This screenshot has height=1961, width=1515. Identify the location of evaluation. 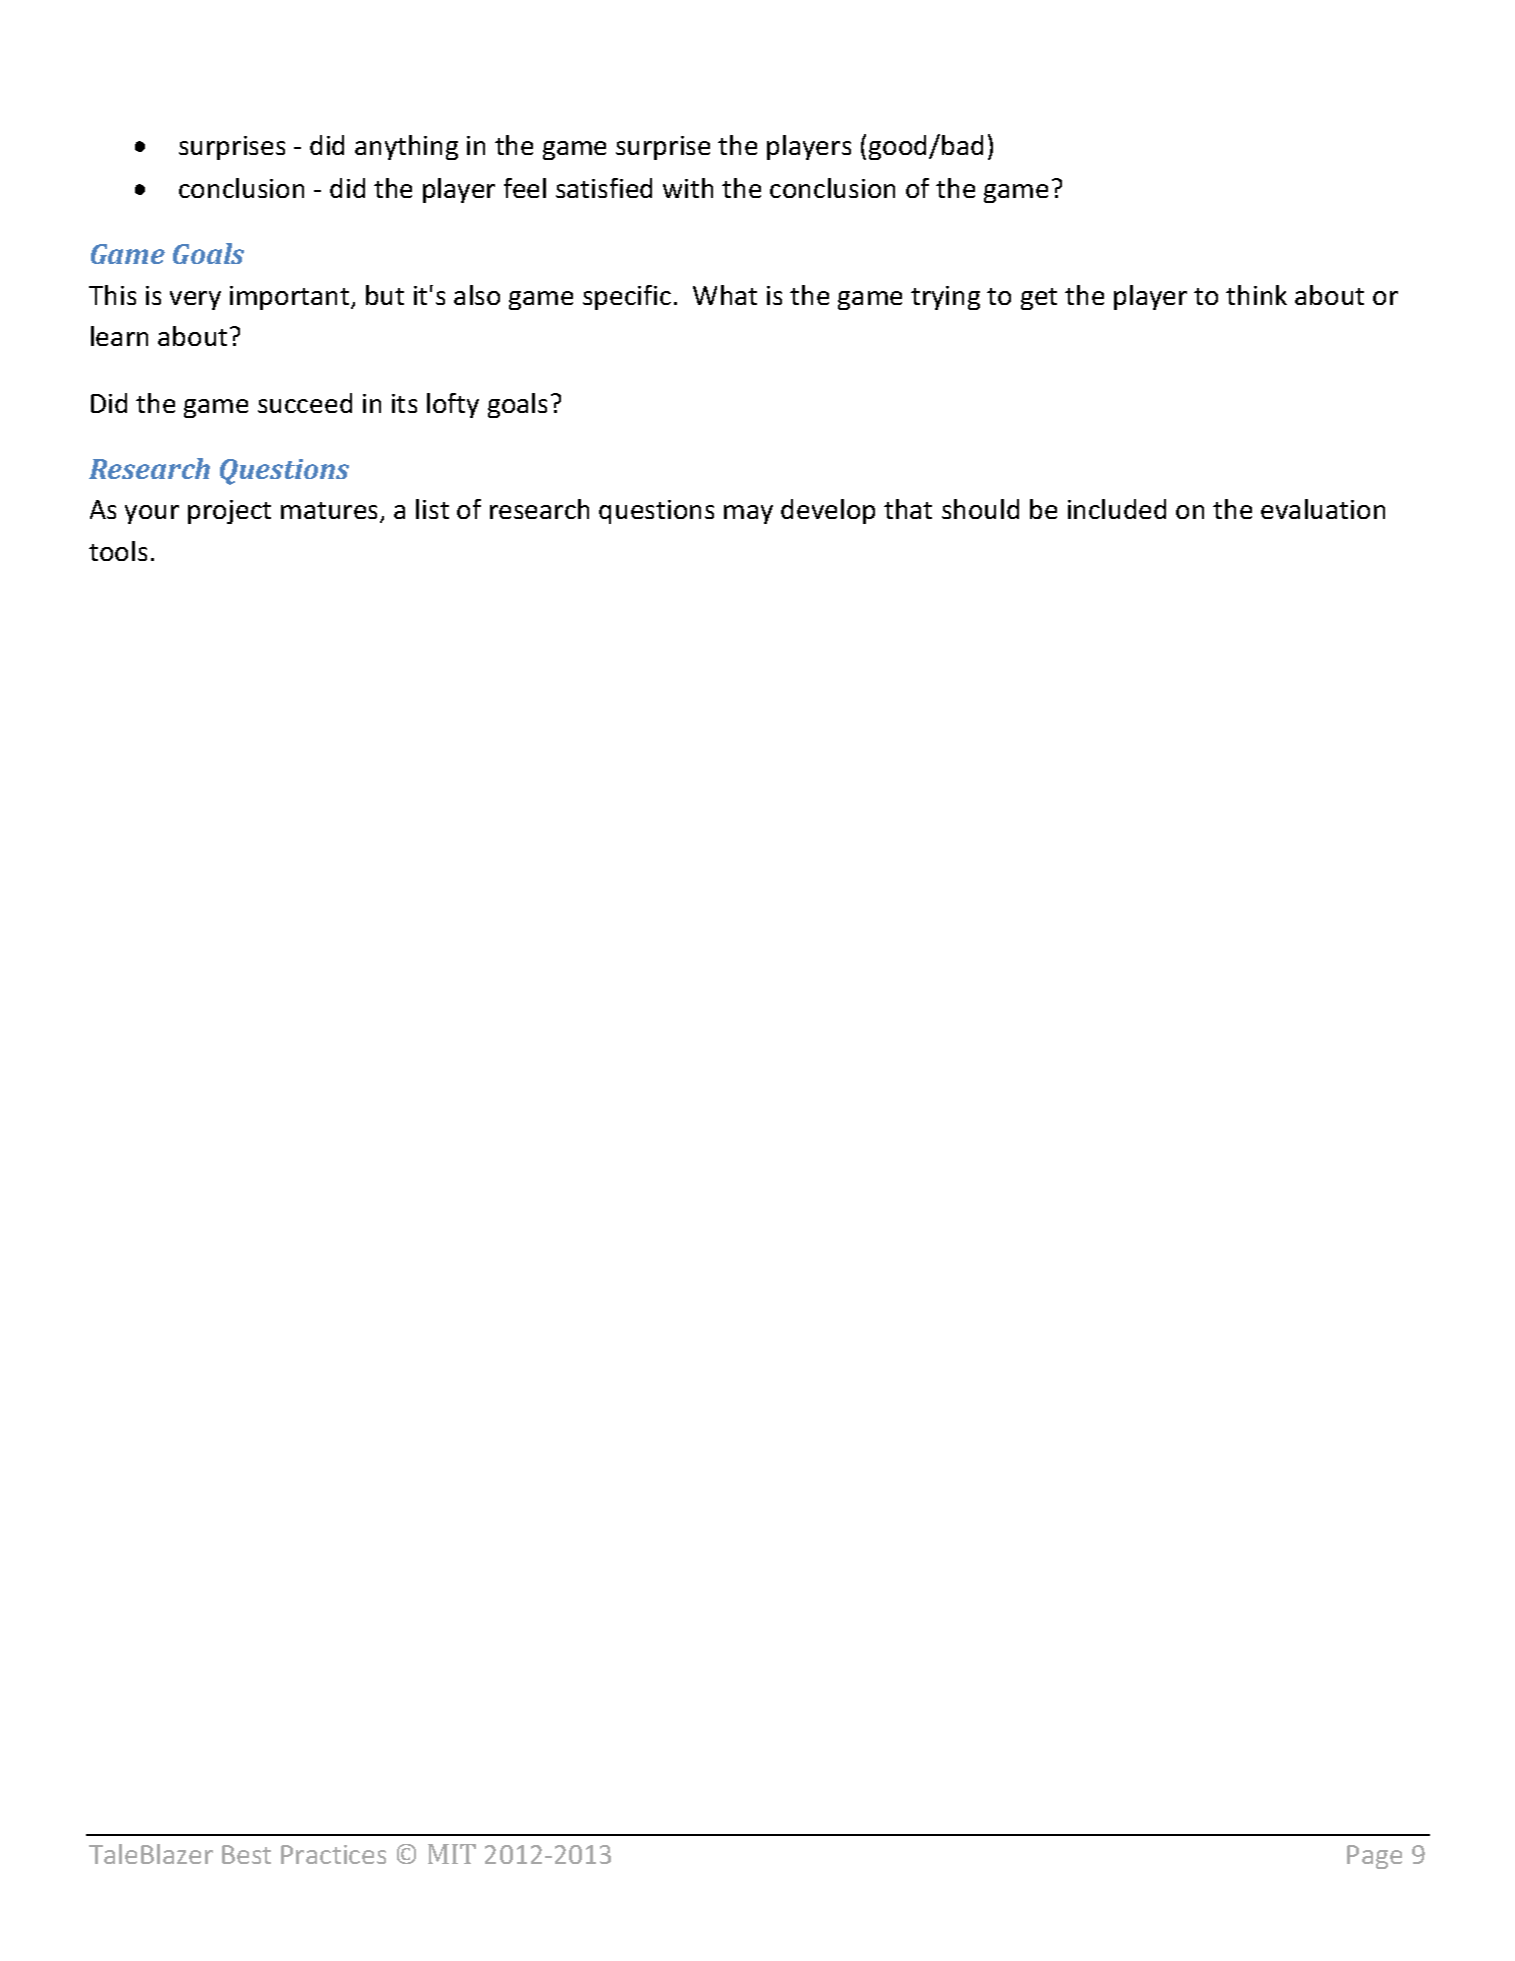
(1323, 509).
